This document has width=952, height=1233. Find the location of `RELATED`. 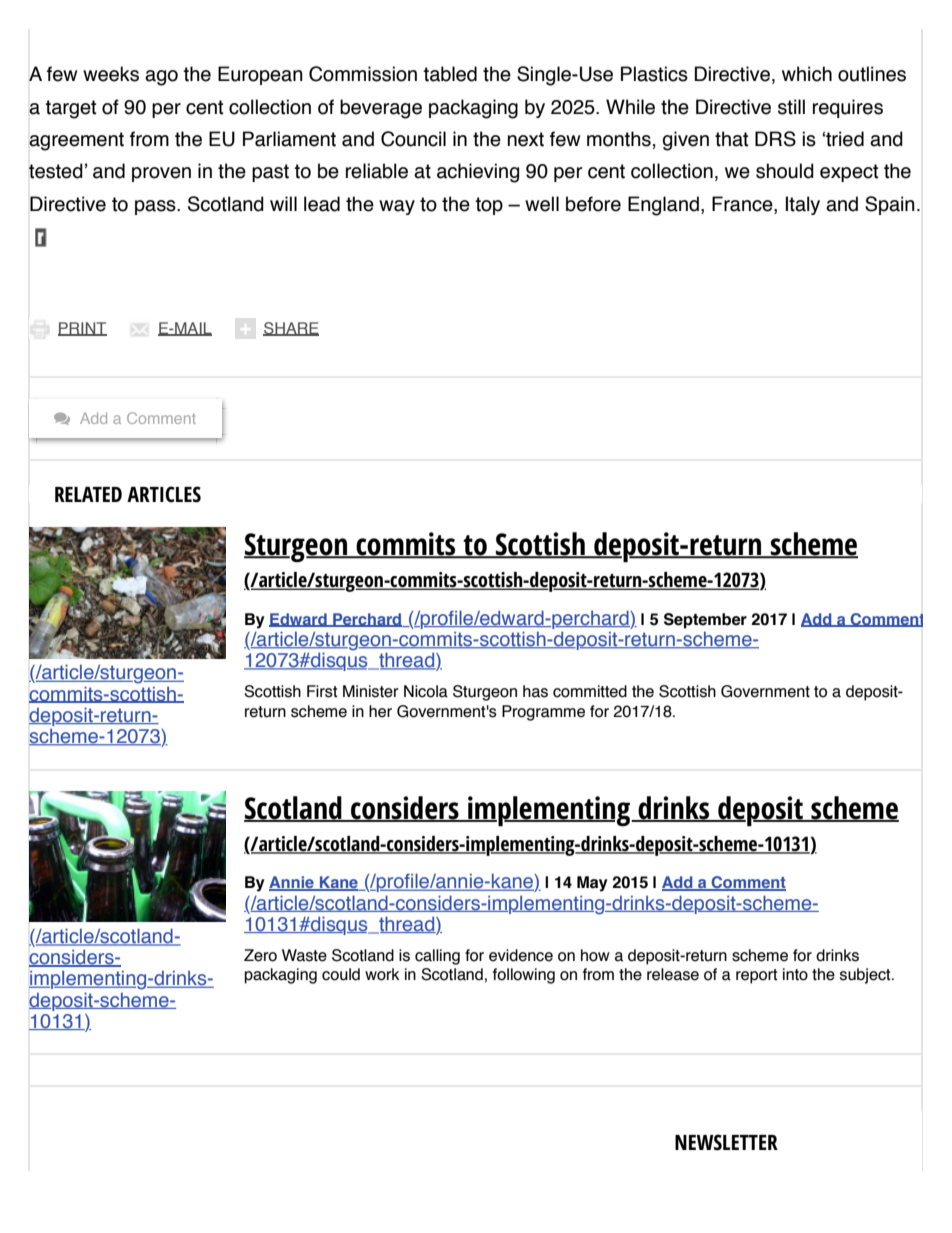

RELATED is located at coordinates (88, 494).
